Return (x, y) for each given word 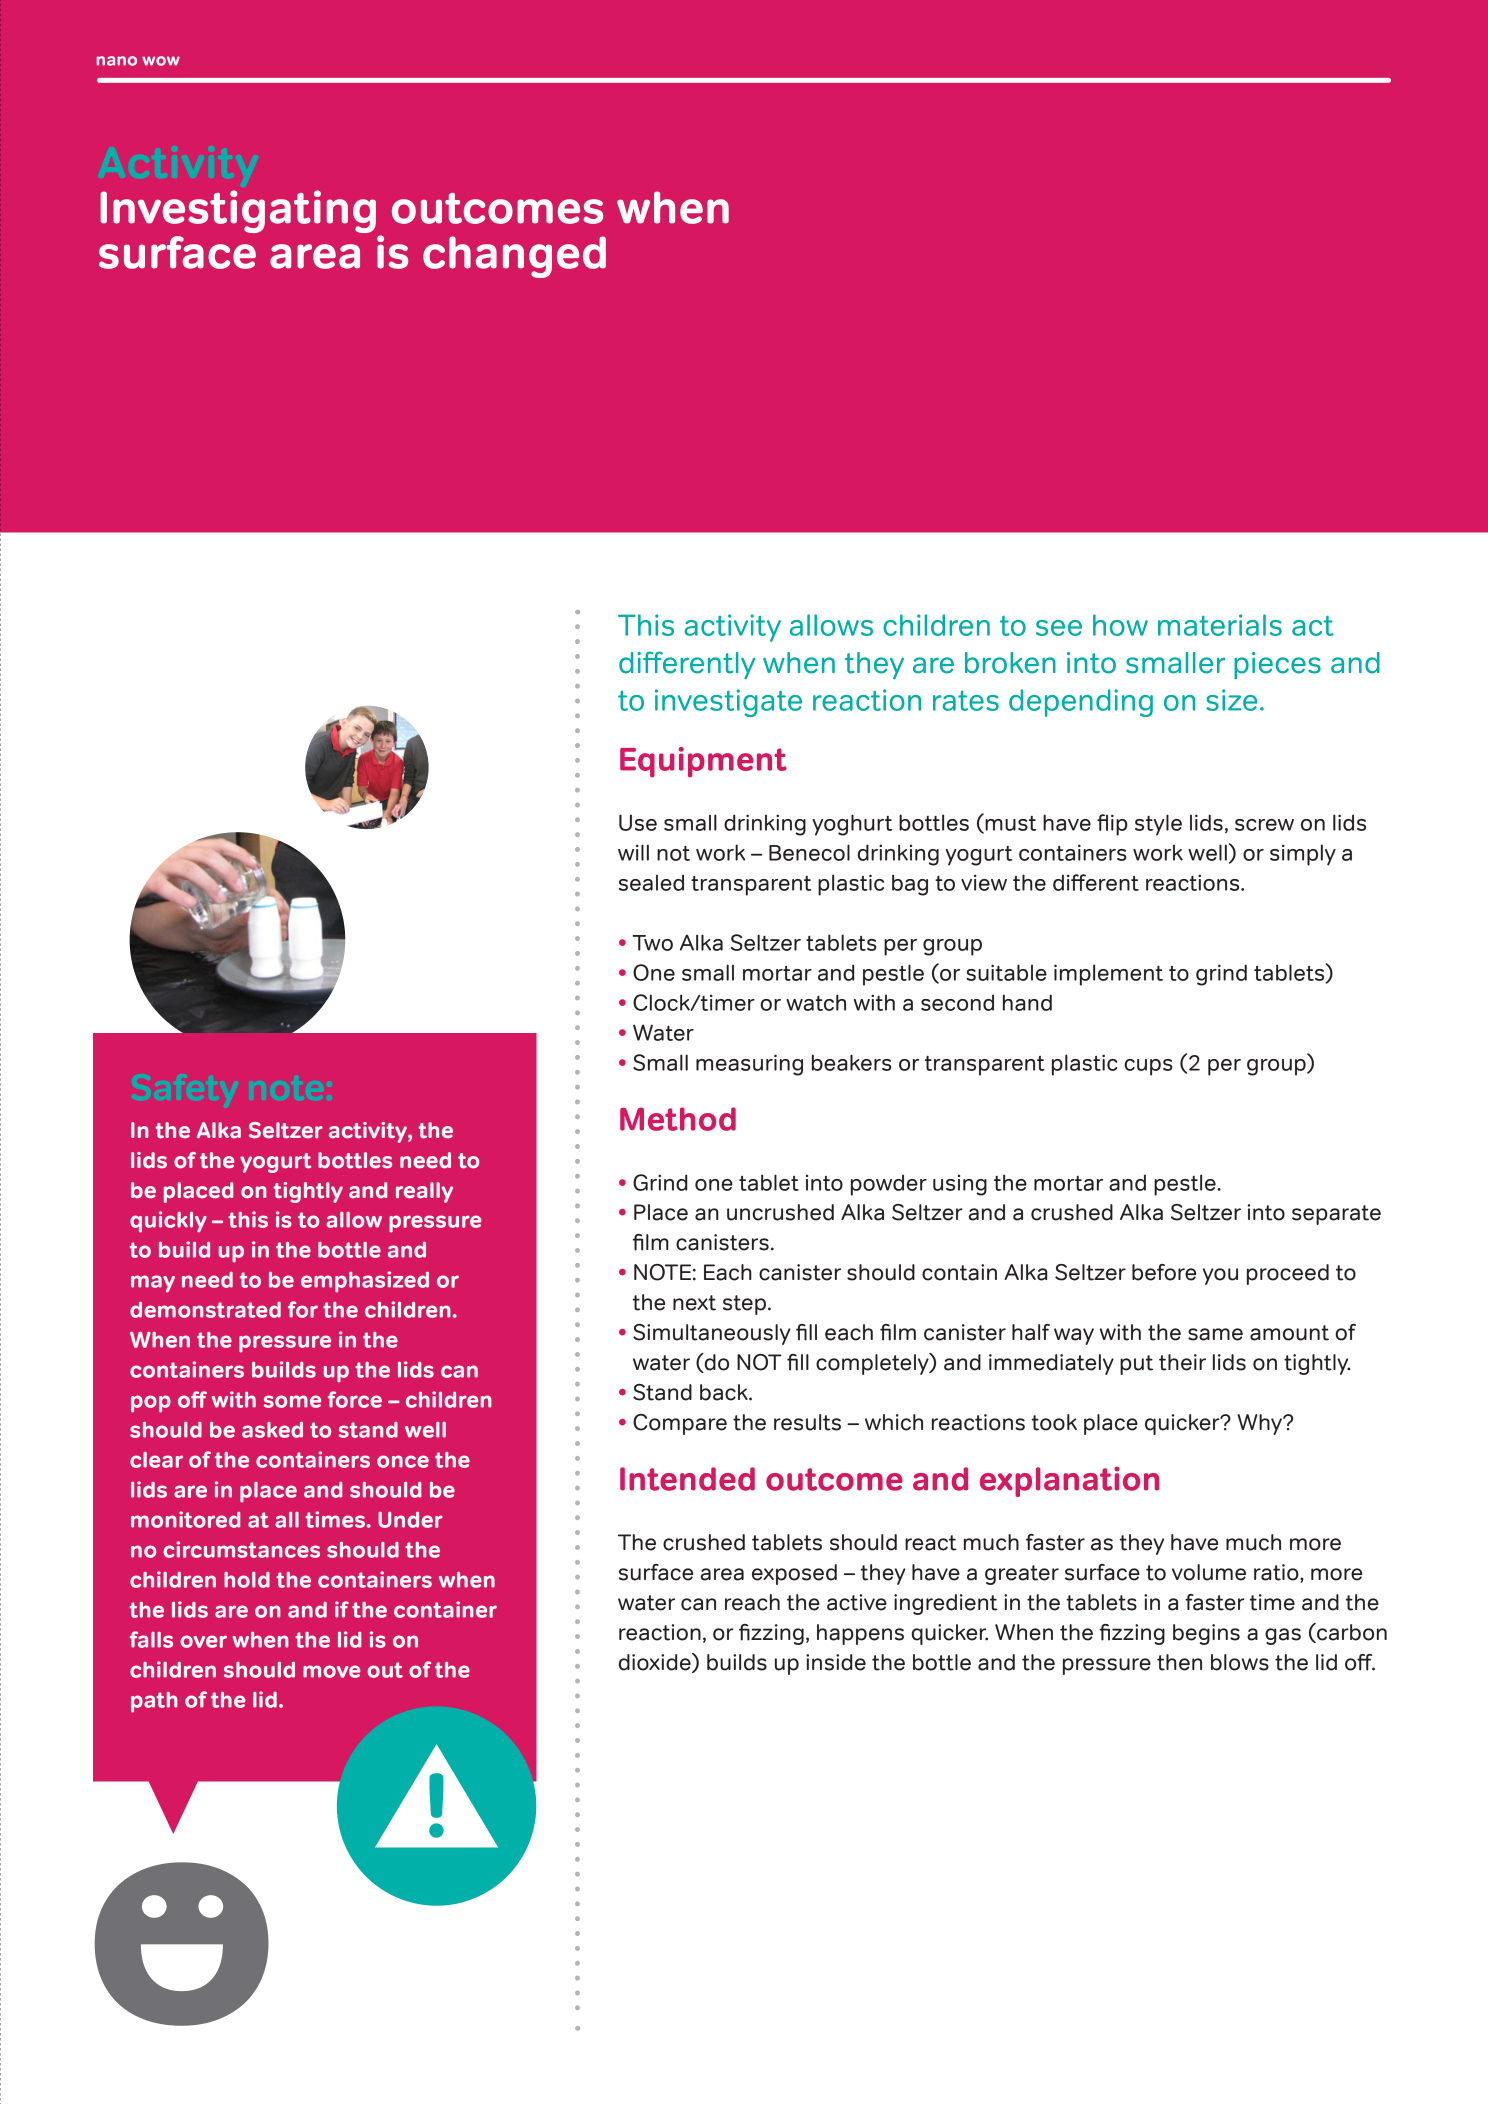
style (1158, 825)
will (633, 852)
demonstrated (205, 1310)
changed (514, 257)
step (744, 1305)
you (1220, 1276)
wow (161, 61)
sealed (651, 882)
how (1120, 625)
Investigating (238, 211)
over (203, 1641)
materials (1220, 625)
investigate (728, 703)
